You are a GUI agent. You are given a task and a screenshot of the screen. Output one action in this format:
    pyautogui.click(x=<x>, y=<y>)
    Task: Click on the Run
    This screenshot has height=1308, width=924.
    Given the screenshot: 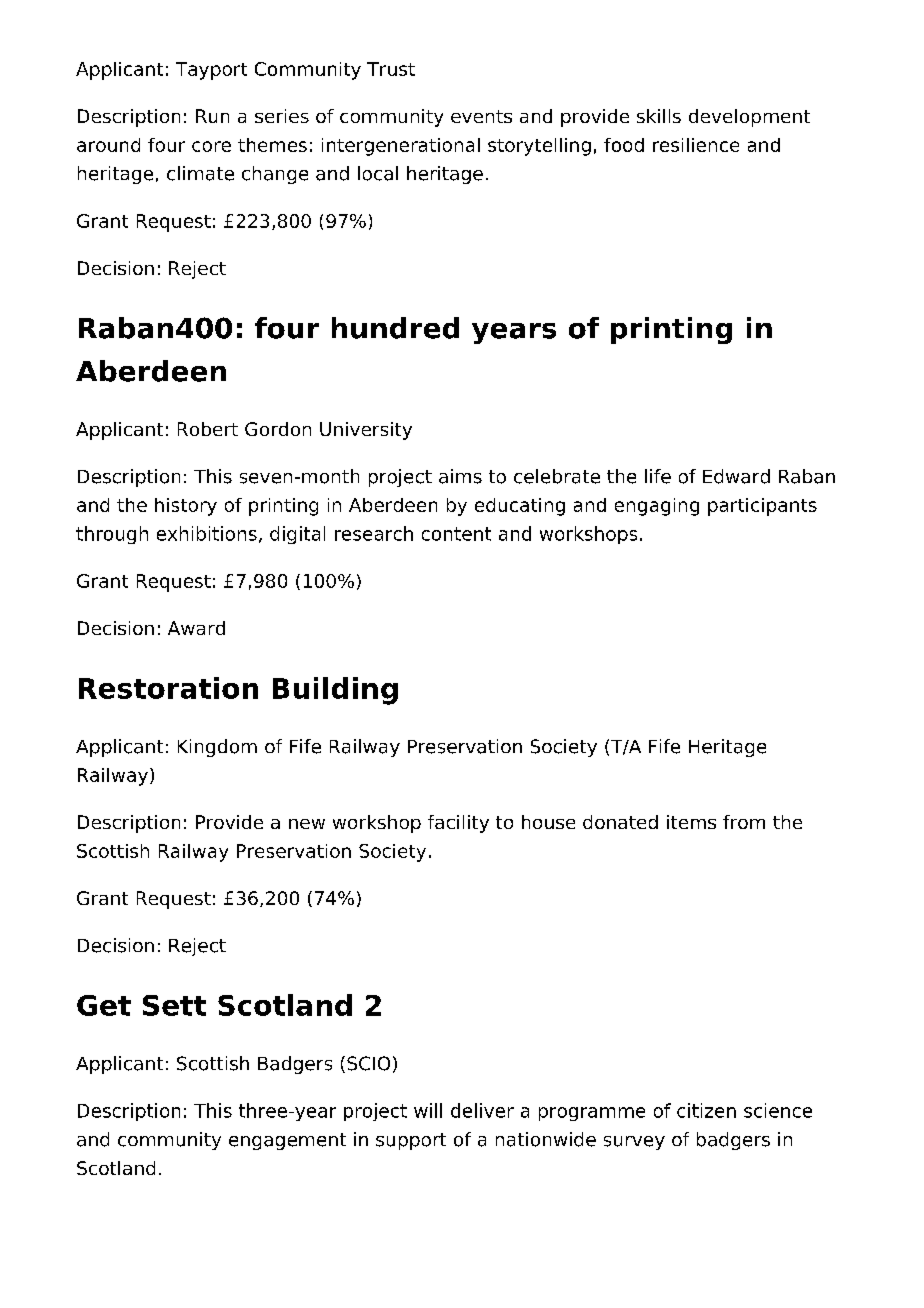 What is the action you would take?
    pyautogui.click(x=212, y=116)
